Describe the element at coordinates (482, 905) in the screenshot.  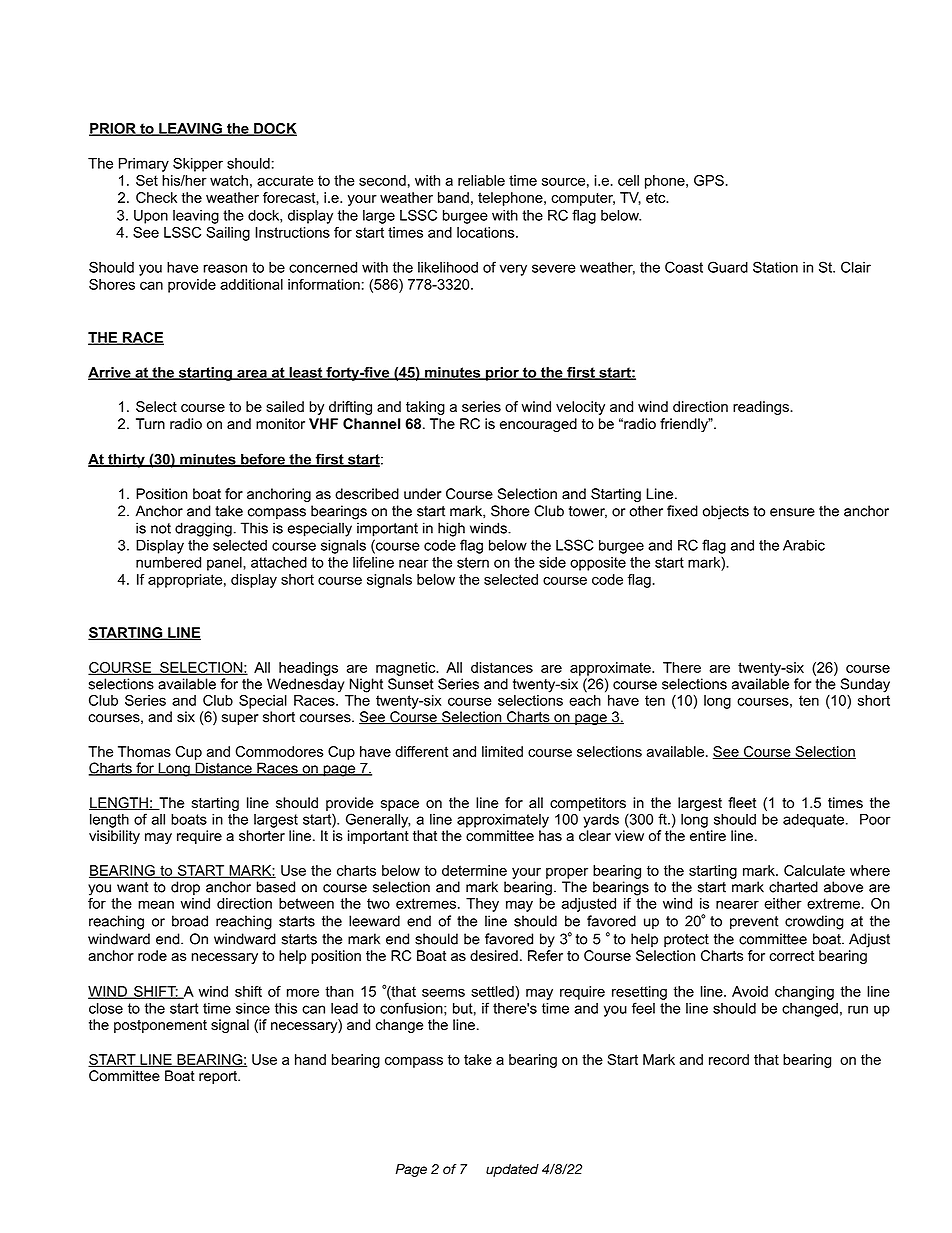
I see `They` at that location.
